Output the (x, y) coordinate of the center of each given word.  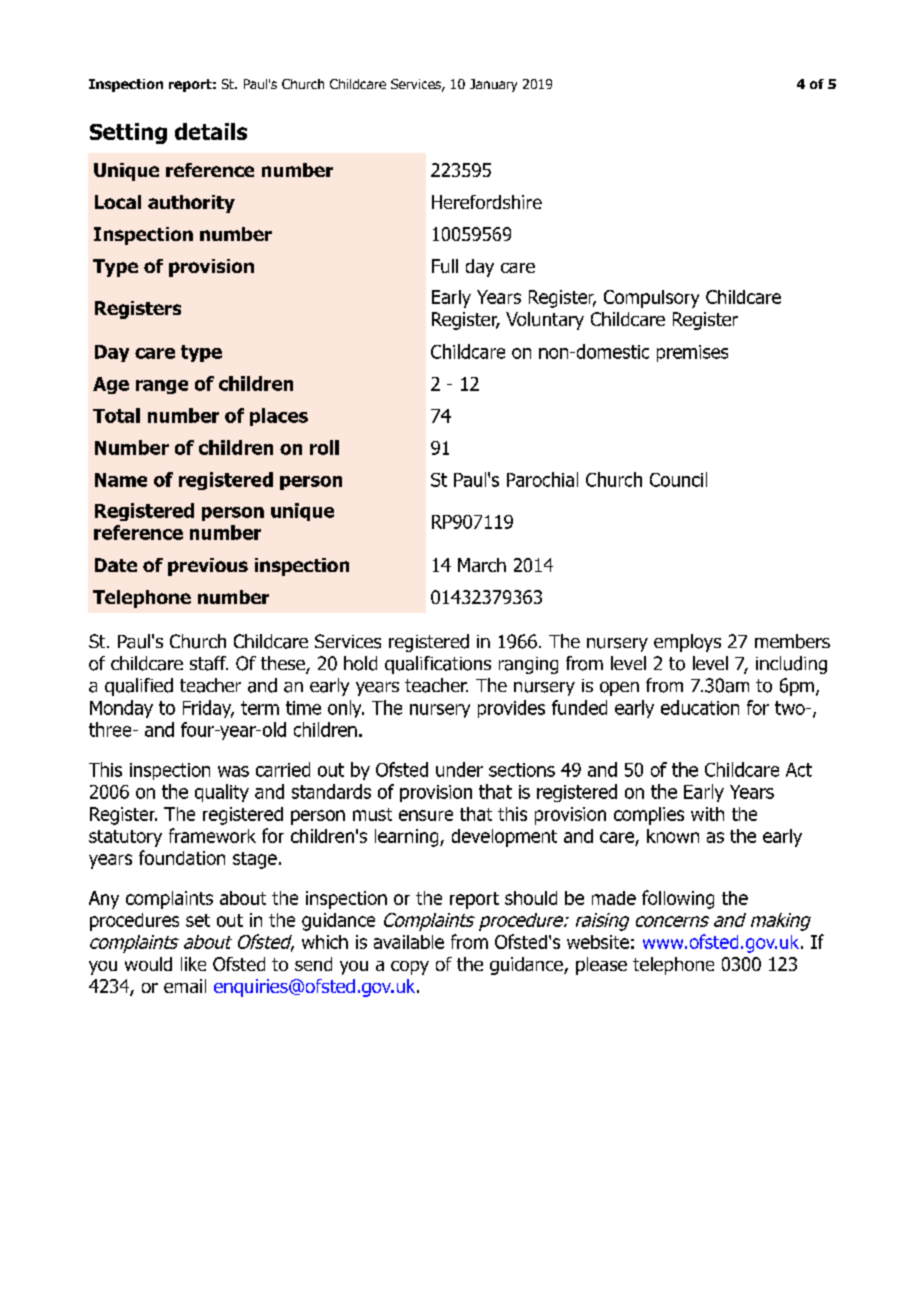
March (482, 565)
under (459, 769)
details (211, 131)
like (193, 964)
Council (678, 479)
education (700, 707)
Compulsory (651, 299)
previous (208, 567)
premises (692, 353)
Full (445, 266)
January (493, 85)
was (233, 771)
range (162, 387)
